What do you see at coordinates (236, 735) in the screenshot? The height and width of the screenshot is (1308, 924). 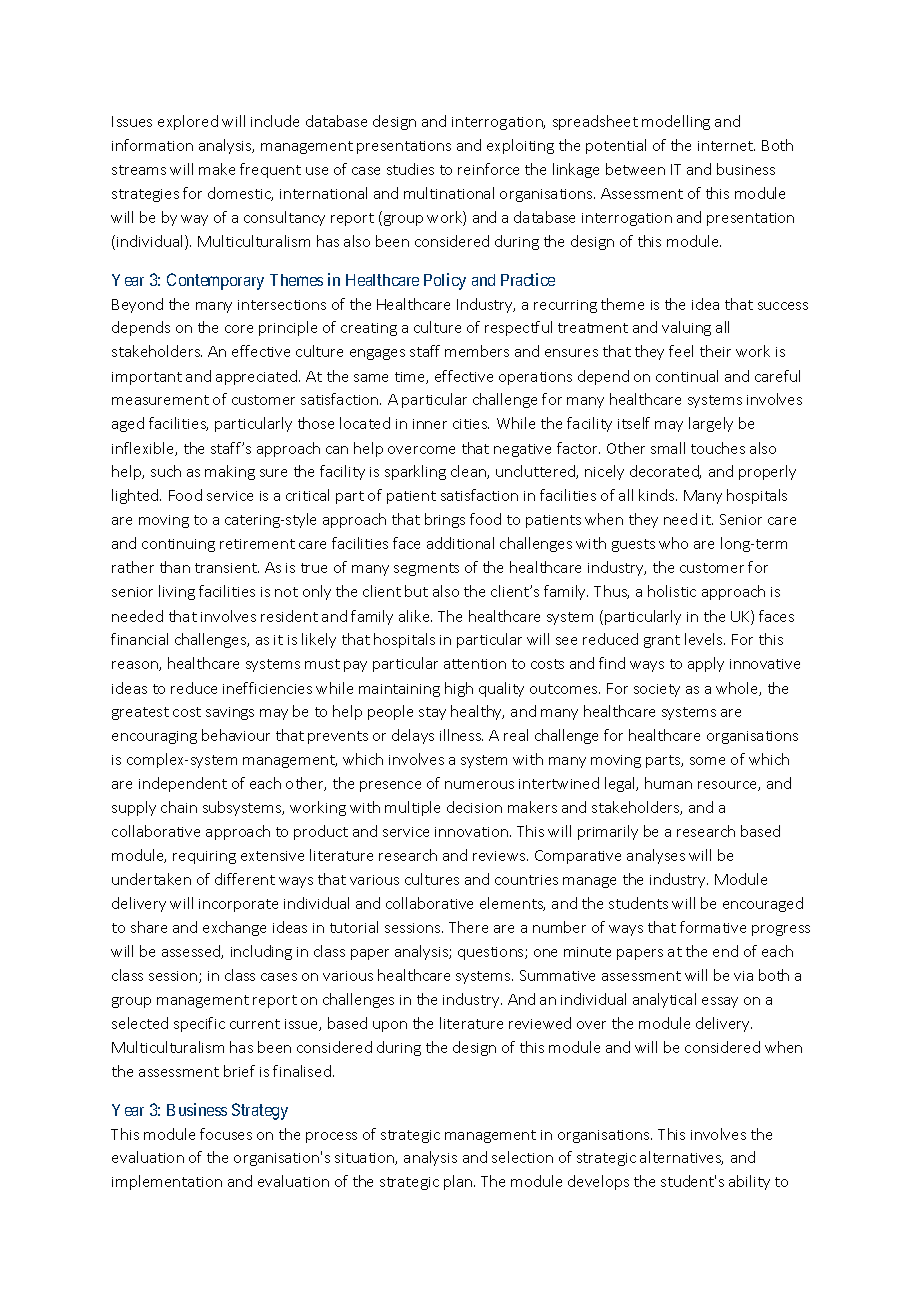 I see `behaviour` at bounding box center [236, 735].
